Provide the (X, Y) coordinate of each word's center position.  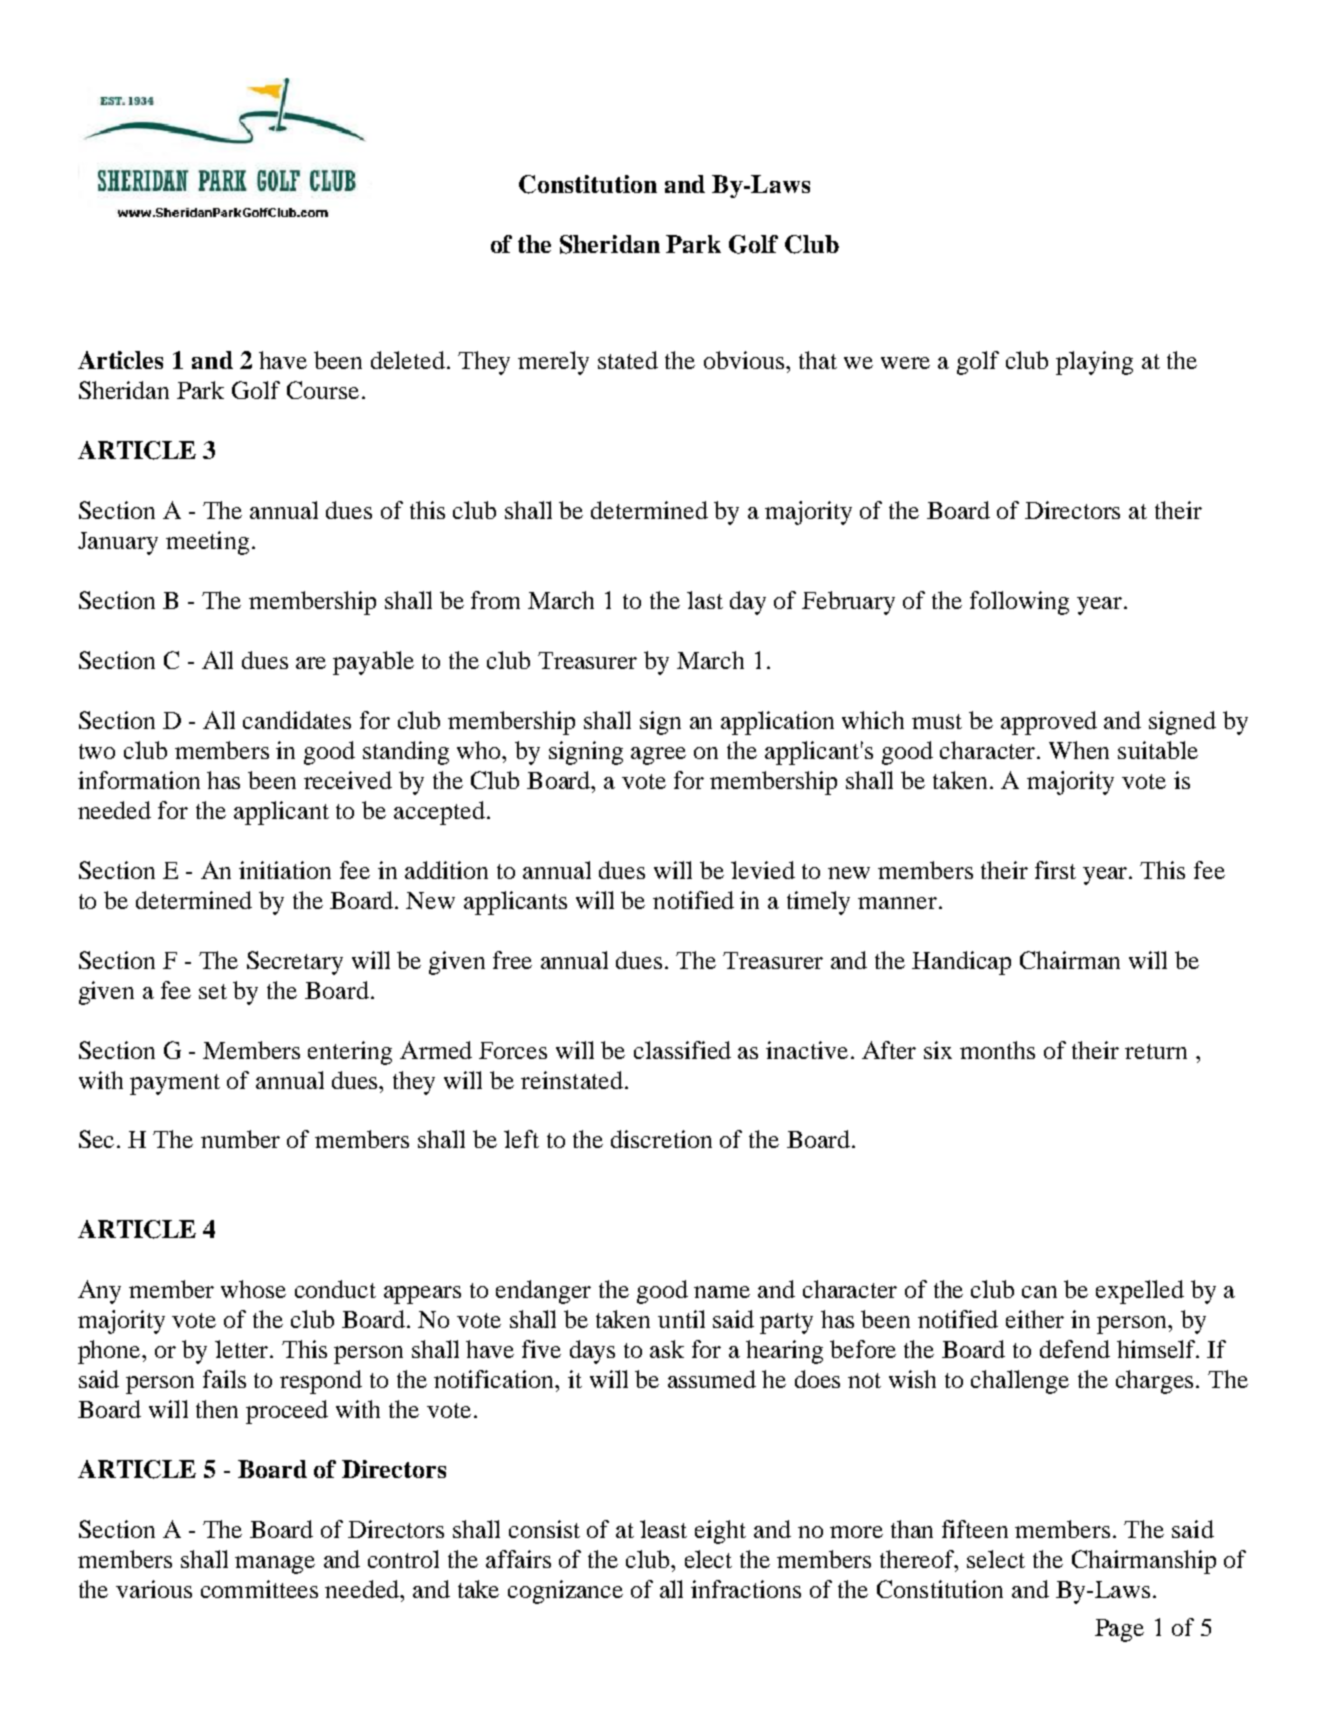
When (1079, 750)
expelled (1140, 1292)
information (139, 780)
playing (1094, 363)
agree (658, 756)
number (240, 1139)
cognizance (565, 1592)
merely (553, 363)
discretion (661, 1139)
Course (323, 390)
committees (259, 1589)
